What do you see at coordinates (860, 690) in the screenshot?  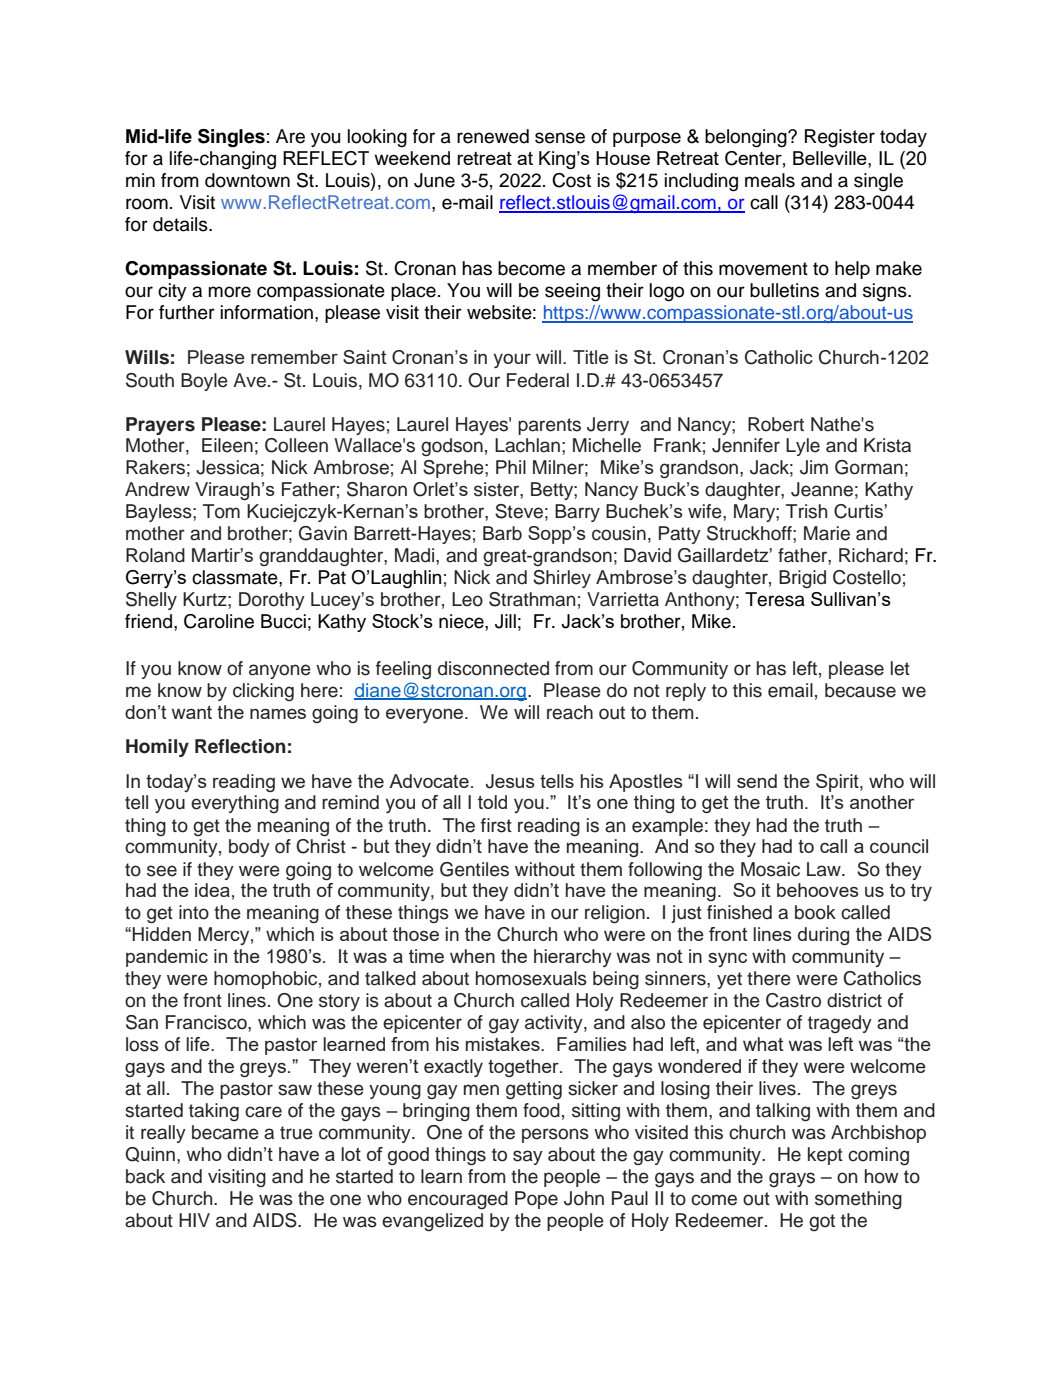 I see `because` at bounding box center [860, 690].
